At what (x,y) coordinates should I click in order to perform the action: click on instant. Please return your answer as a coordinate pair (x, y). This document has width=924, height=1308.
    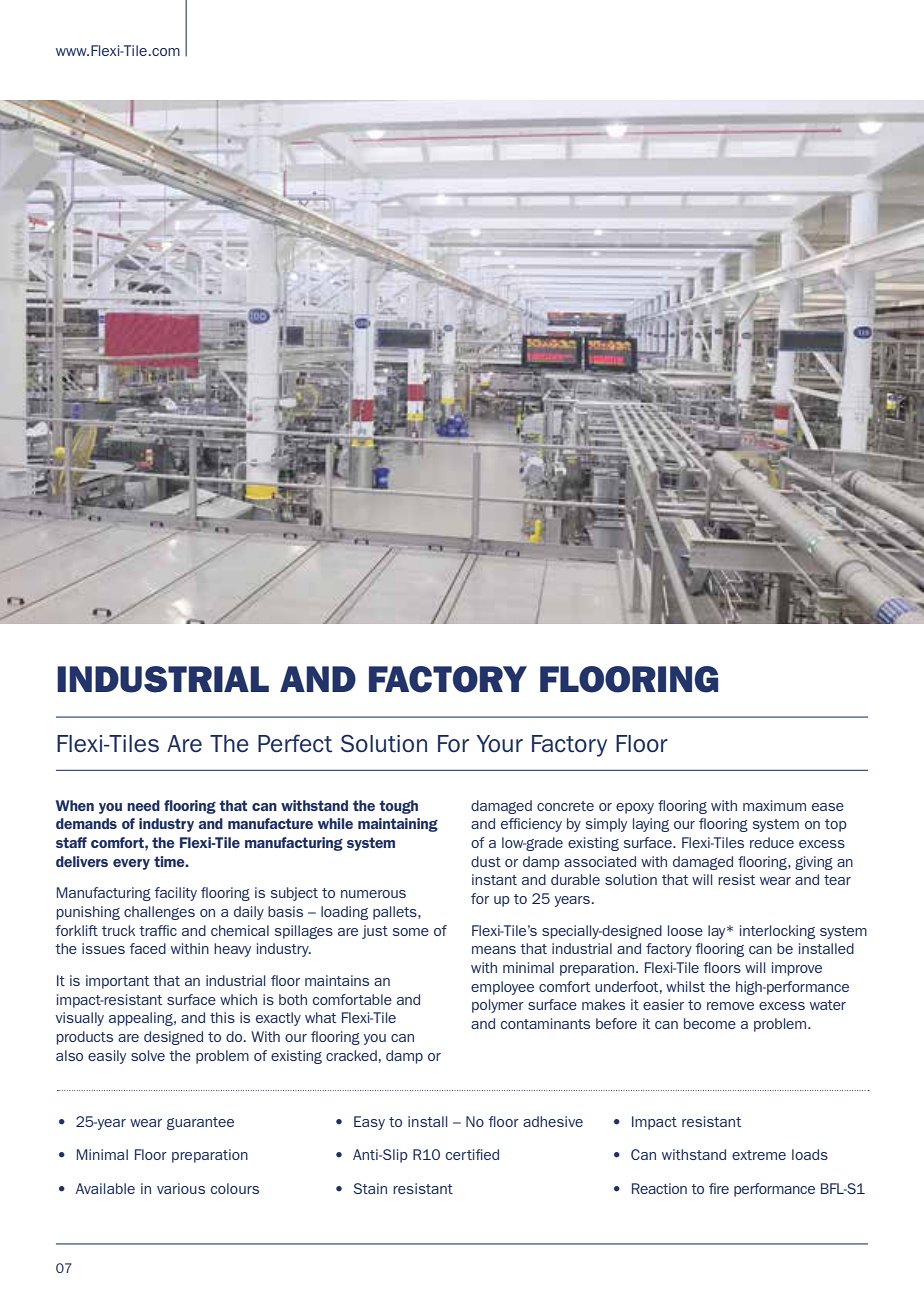
    Looking at the image, I should click on (494, 879).
